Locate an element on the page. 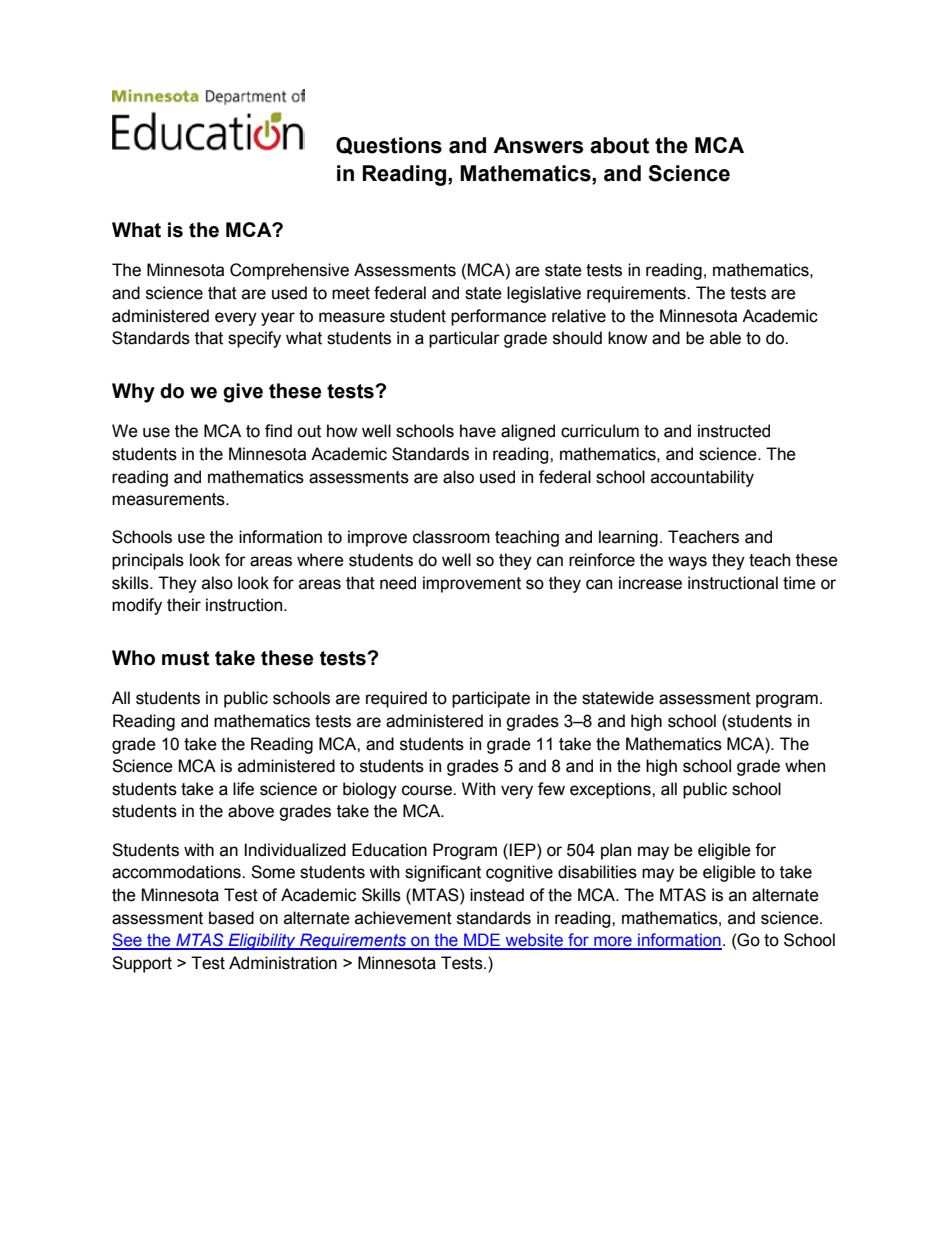 The image size is (952, 1233). based is located at coordinates (231, 918).
